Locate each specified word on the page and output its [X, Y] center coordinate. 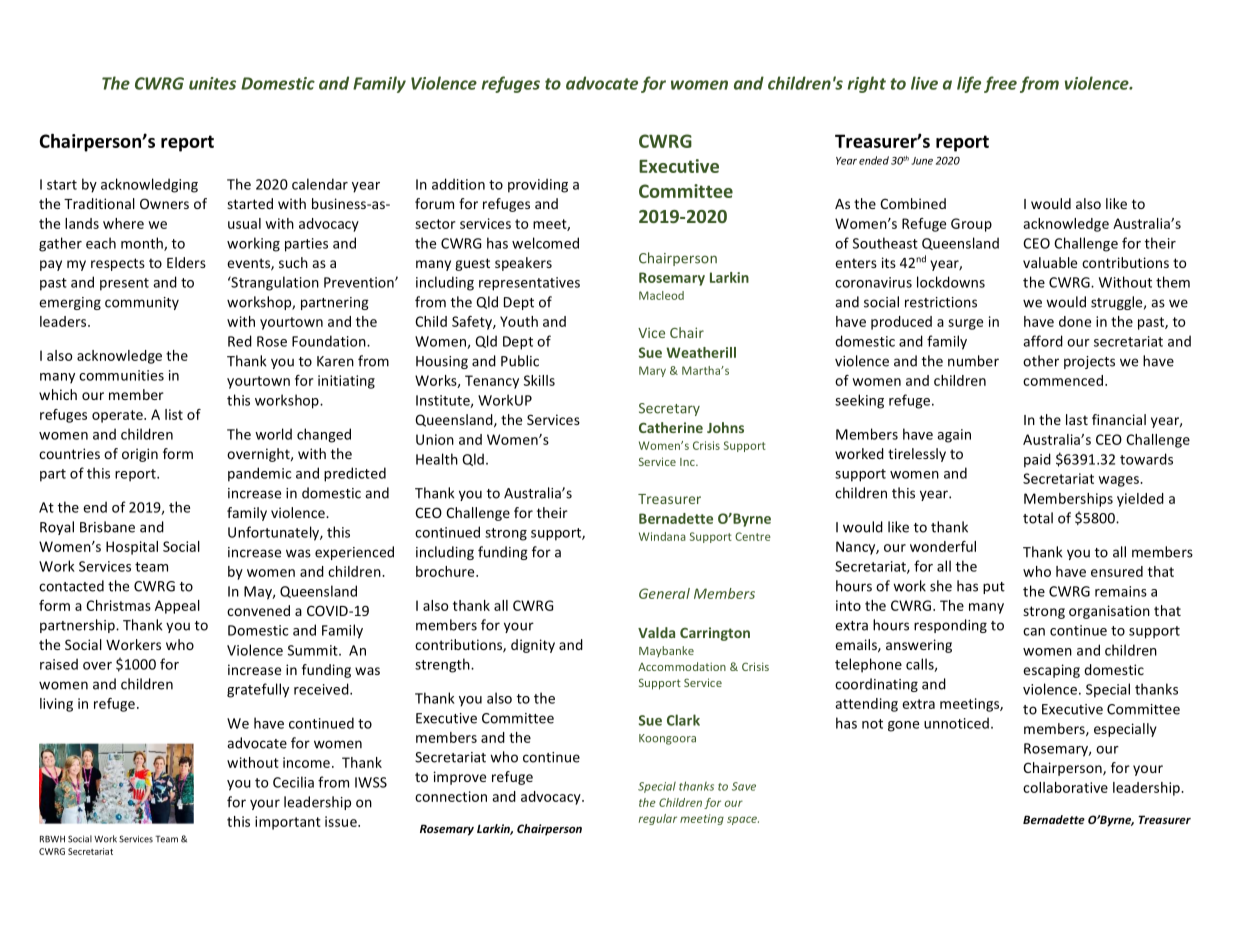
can [1034, 632]
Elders [186, 262]
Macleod [661, 295]
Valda [656, 632]
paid [1037, 460]
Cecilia [293, 782]
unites [212, 83]
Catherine [671, 427]
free [1000, 84]
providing [538, 185]
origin [140, 455]
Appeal [177, 607]
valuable [1050, 262]
